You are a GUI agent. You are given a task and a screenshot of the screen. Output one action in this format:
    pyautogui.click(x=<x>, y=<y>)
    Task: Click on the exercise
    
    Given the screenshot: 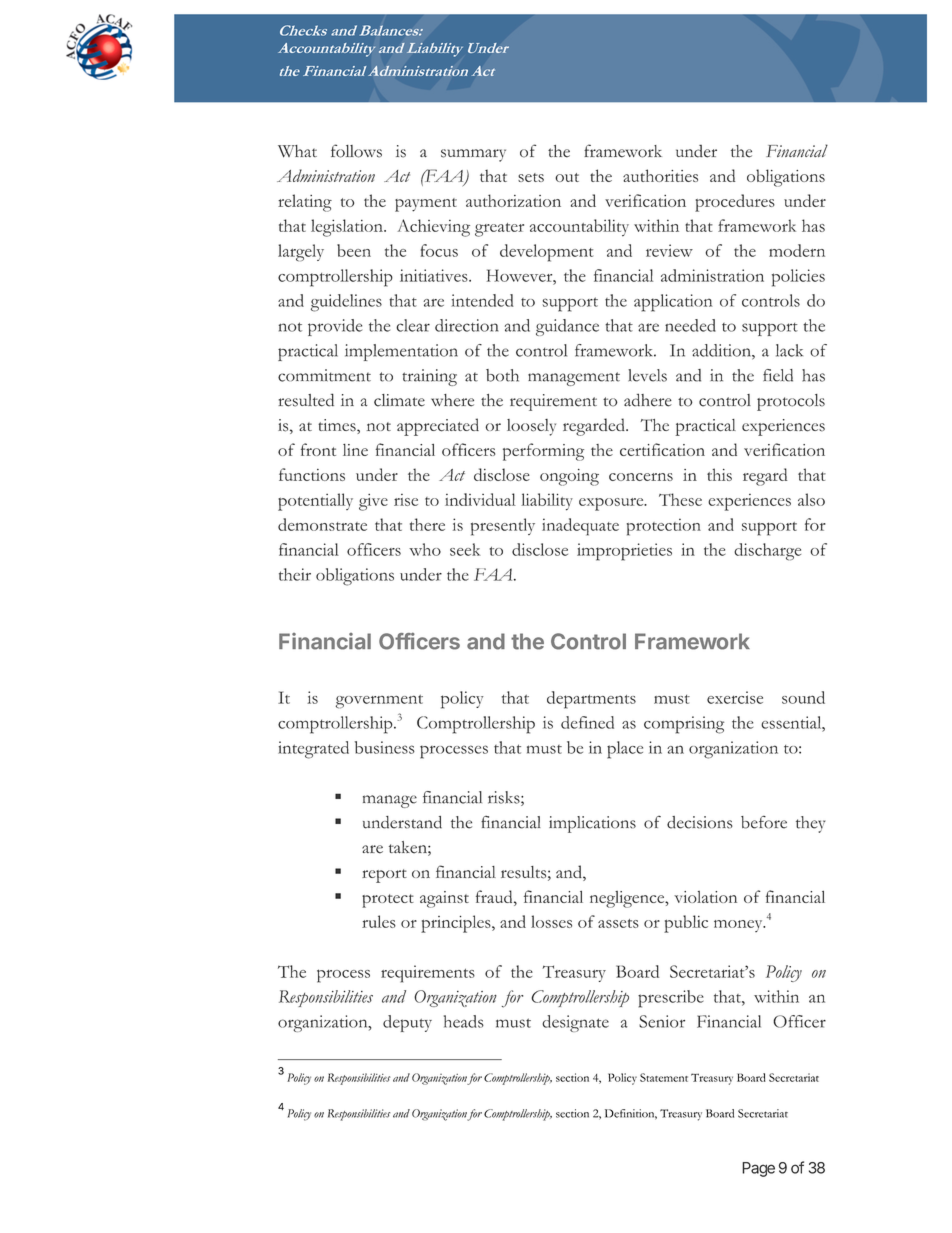 What is the action you would take?
    pyautogui.click(x=735, y=697)
